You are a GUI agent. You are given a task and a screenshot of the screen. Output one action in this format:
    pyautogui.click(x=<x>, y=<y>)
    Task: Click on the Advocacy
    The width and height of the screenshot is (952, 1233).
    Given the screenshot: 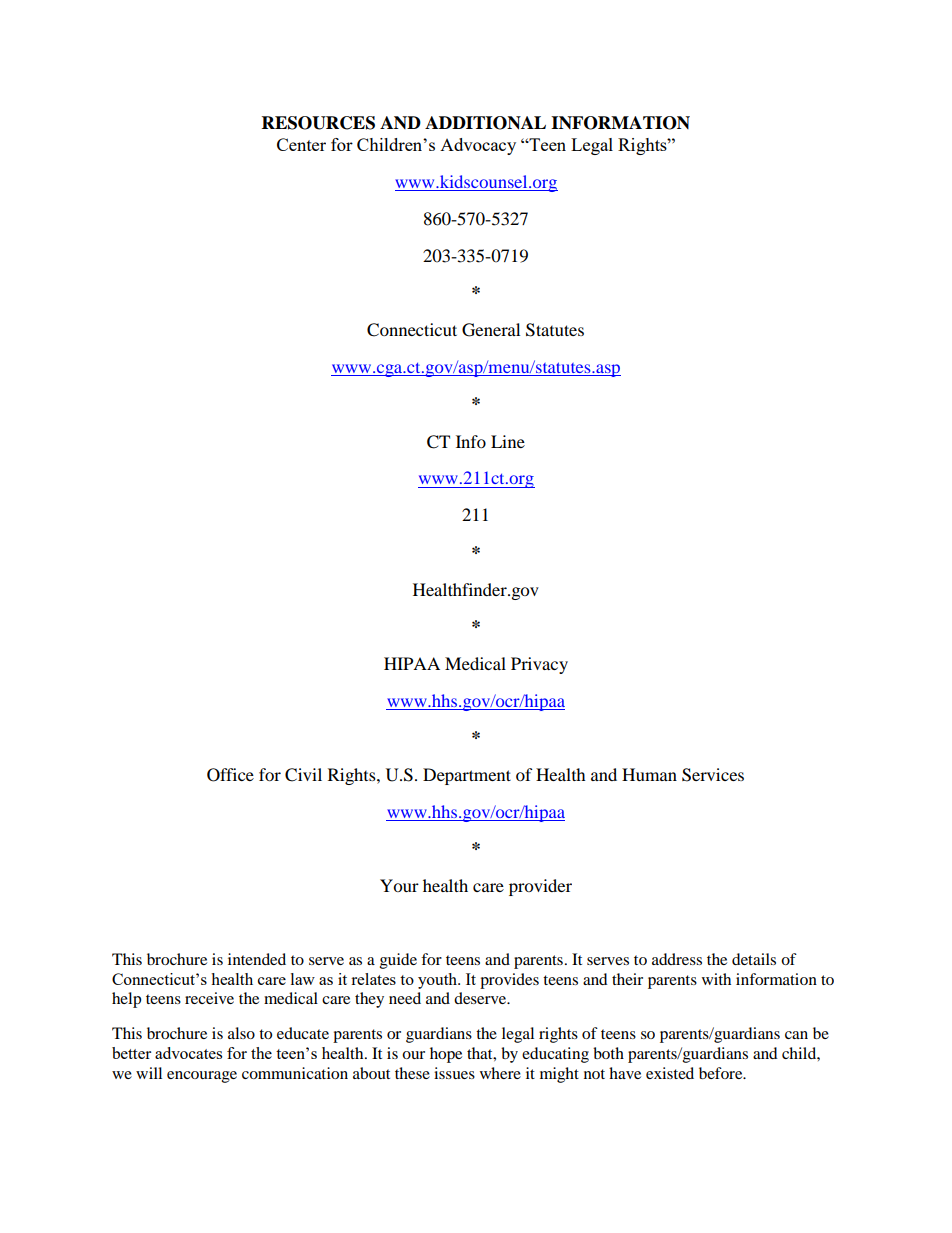 What is the action you would take?
    pyautogui.click(x=478, y=146)
